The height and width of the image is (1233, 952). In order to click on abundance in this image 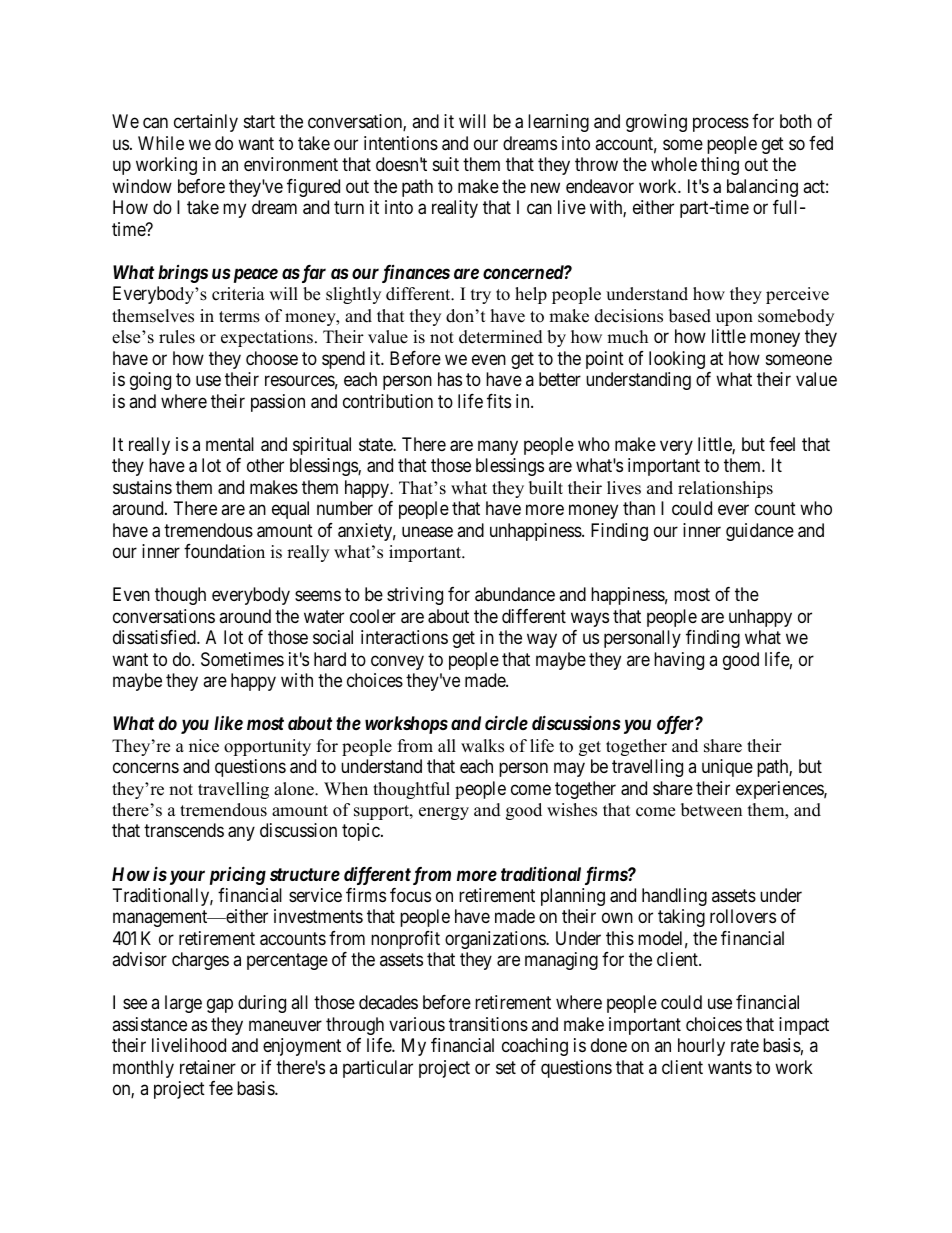, I will do `click(515, 594)`.
